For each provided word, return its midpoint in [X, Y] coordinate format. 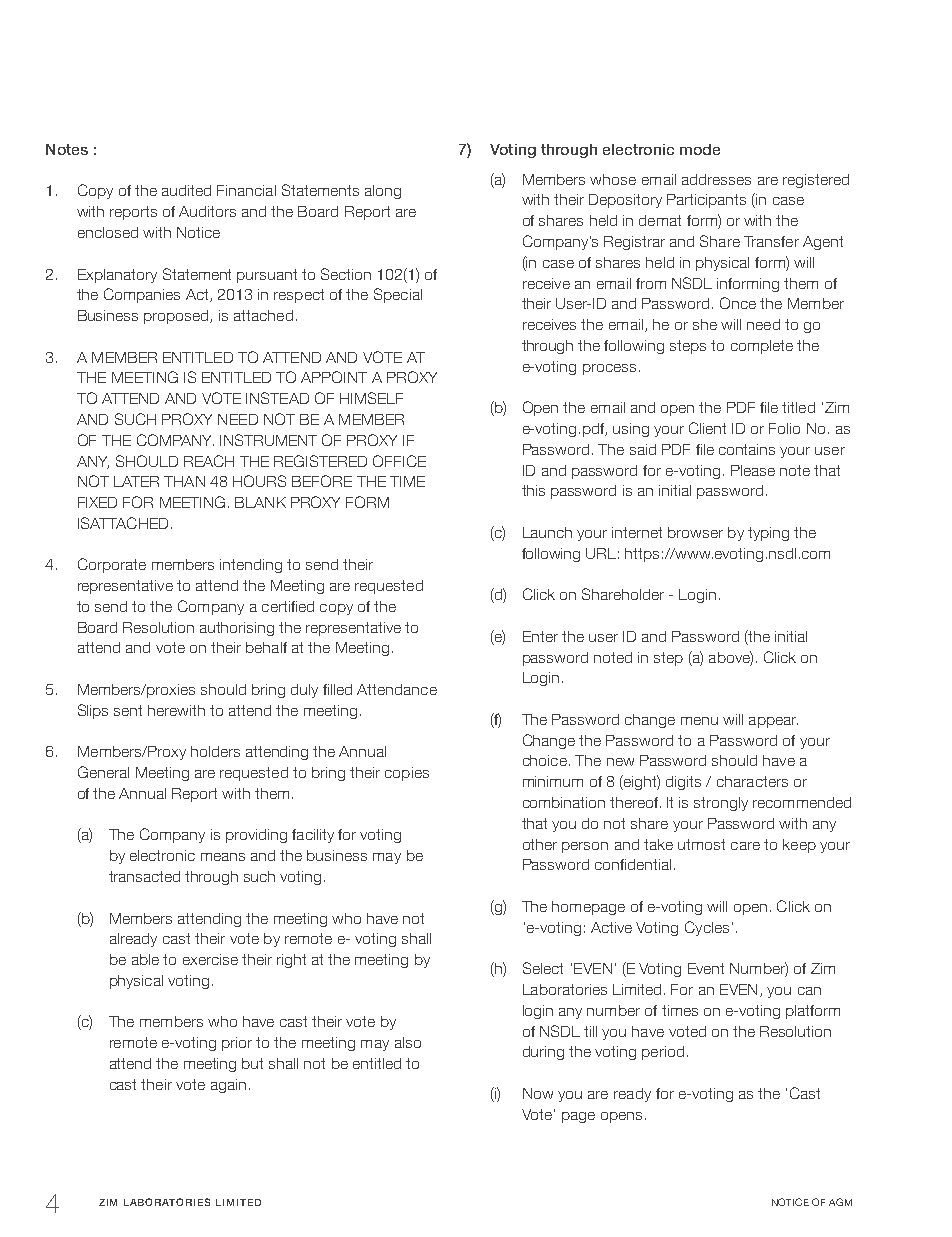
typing [768, 534]
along [383, 192]
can [809, 991]
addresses [716, 179]
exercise [210, 959]
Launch [547, 532]
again [228, 1086]
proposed [177, 317]
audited [186, 190]
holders [215, 751]
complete [762, 347]
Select [543, 968]
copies [407, 774]
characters [752, 781]
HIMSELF [371, 398]
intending [251, 566]
